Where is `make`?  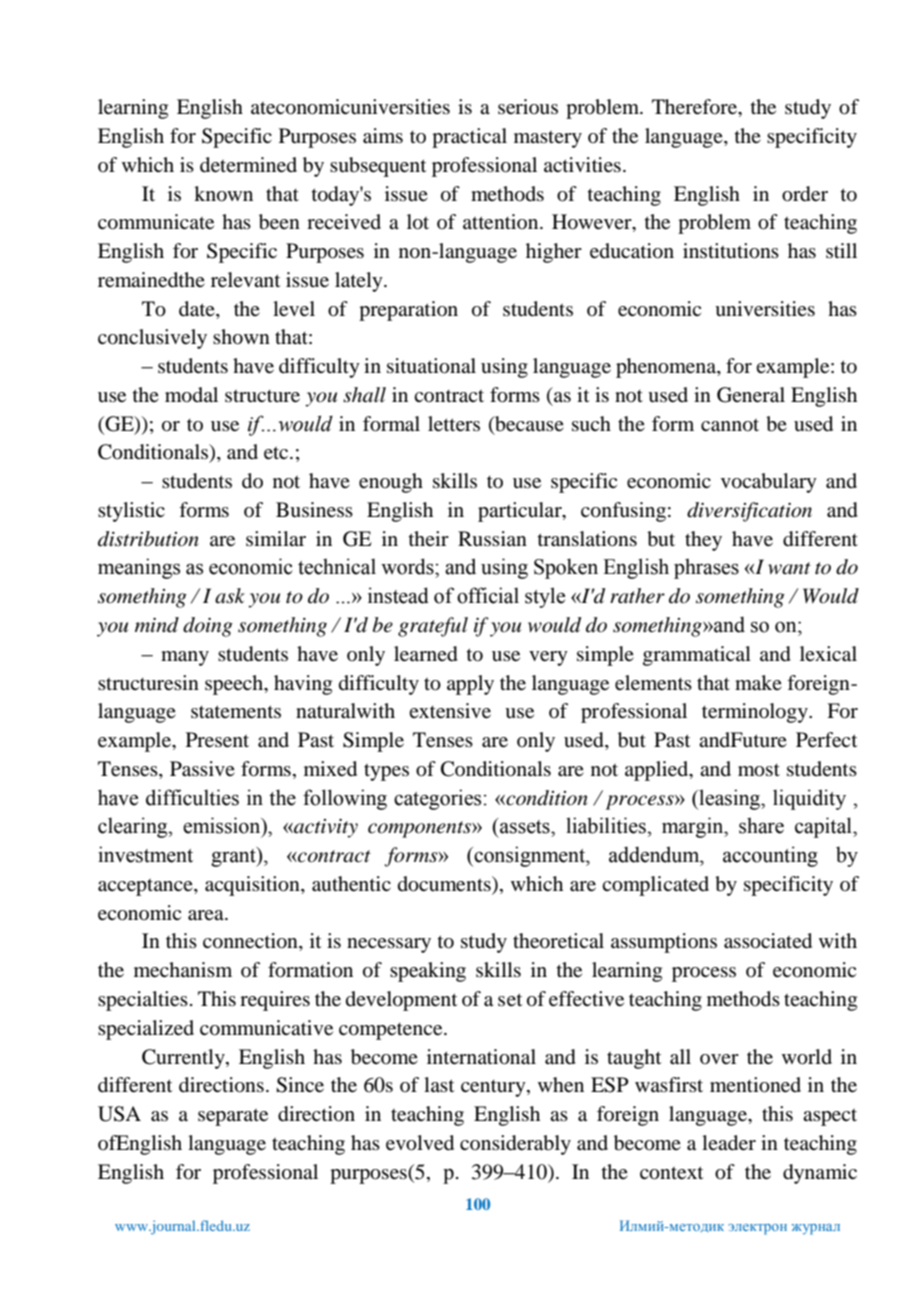
make is located at coordinates (758, 683).
